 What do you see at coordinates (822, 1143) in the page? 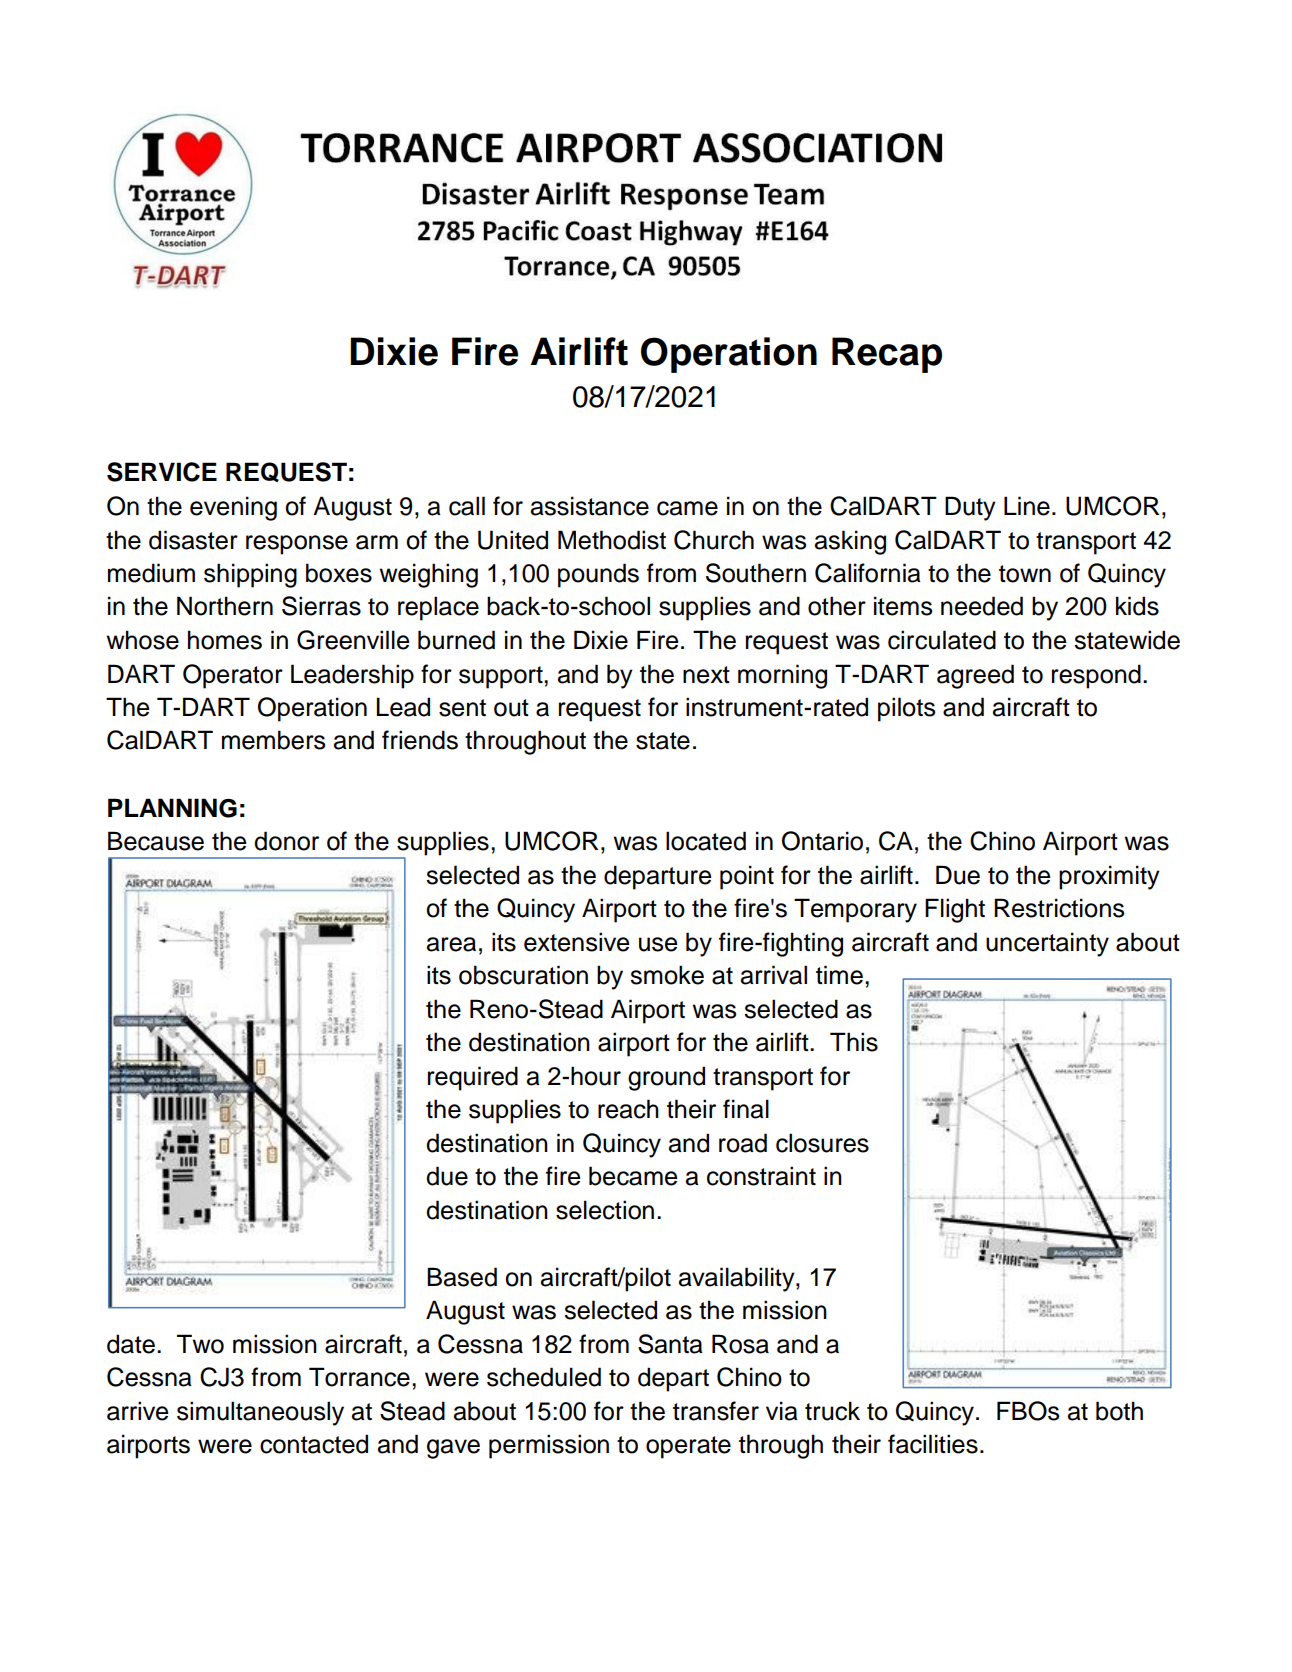
I see `closures` at bounding box center [822, 1143].
